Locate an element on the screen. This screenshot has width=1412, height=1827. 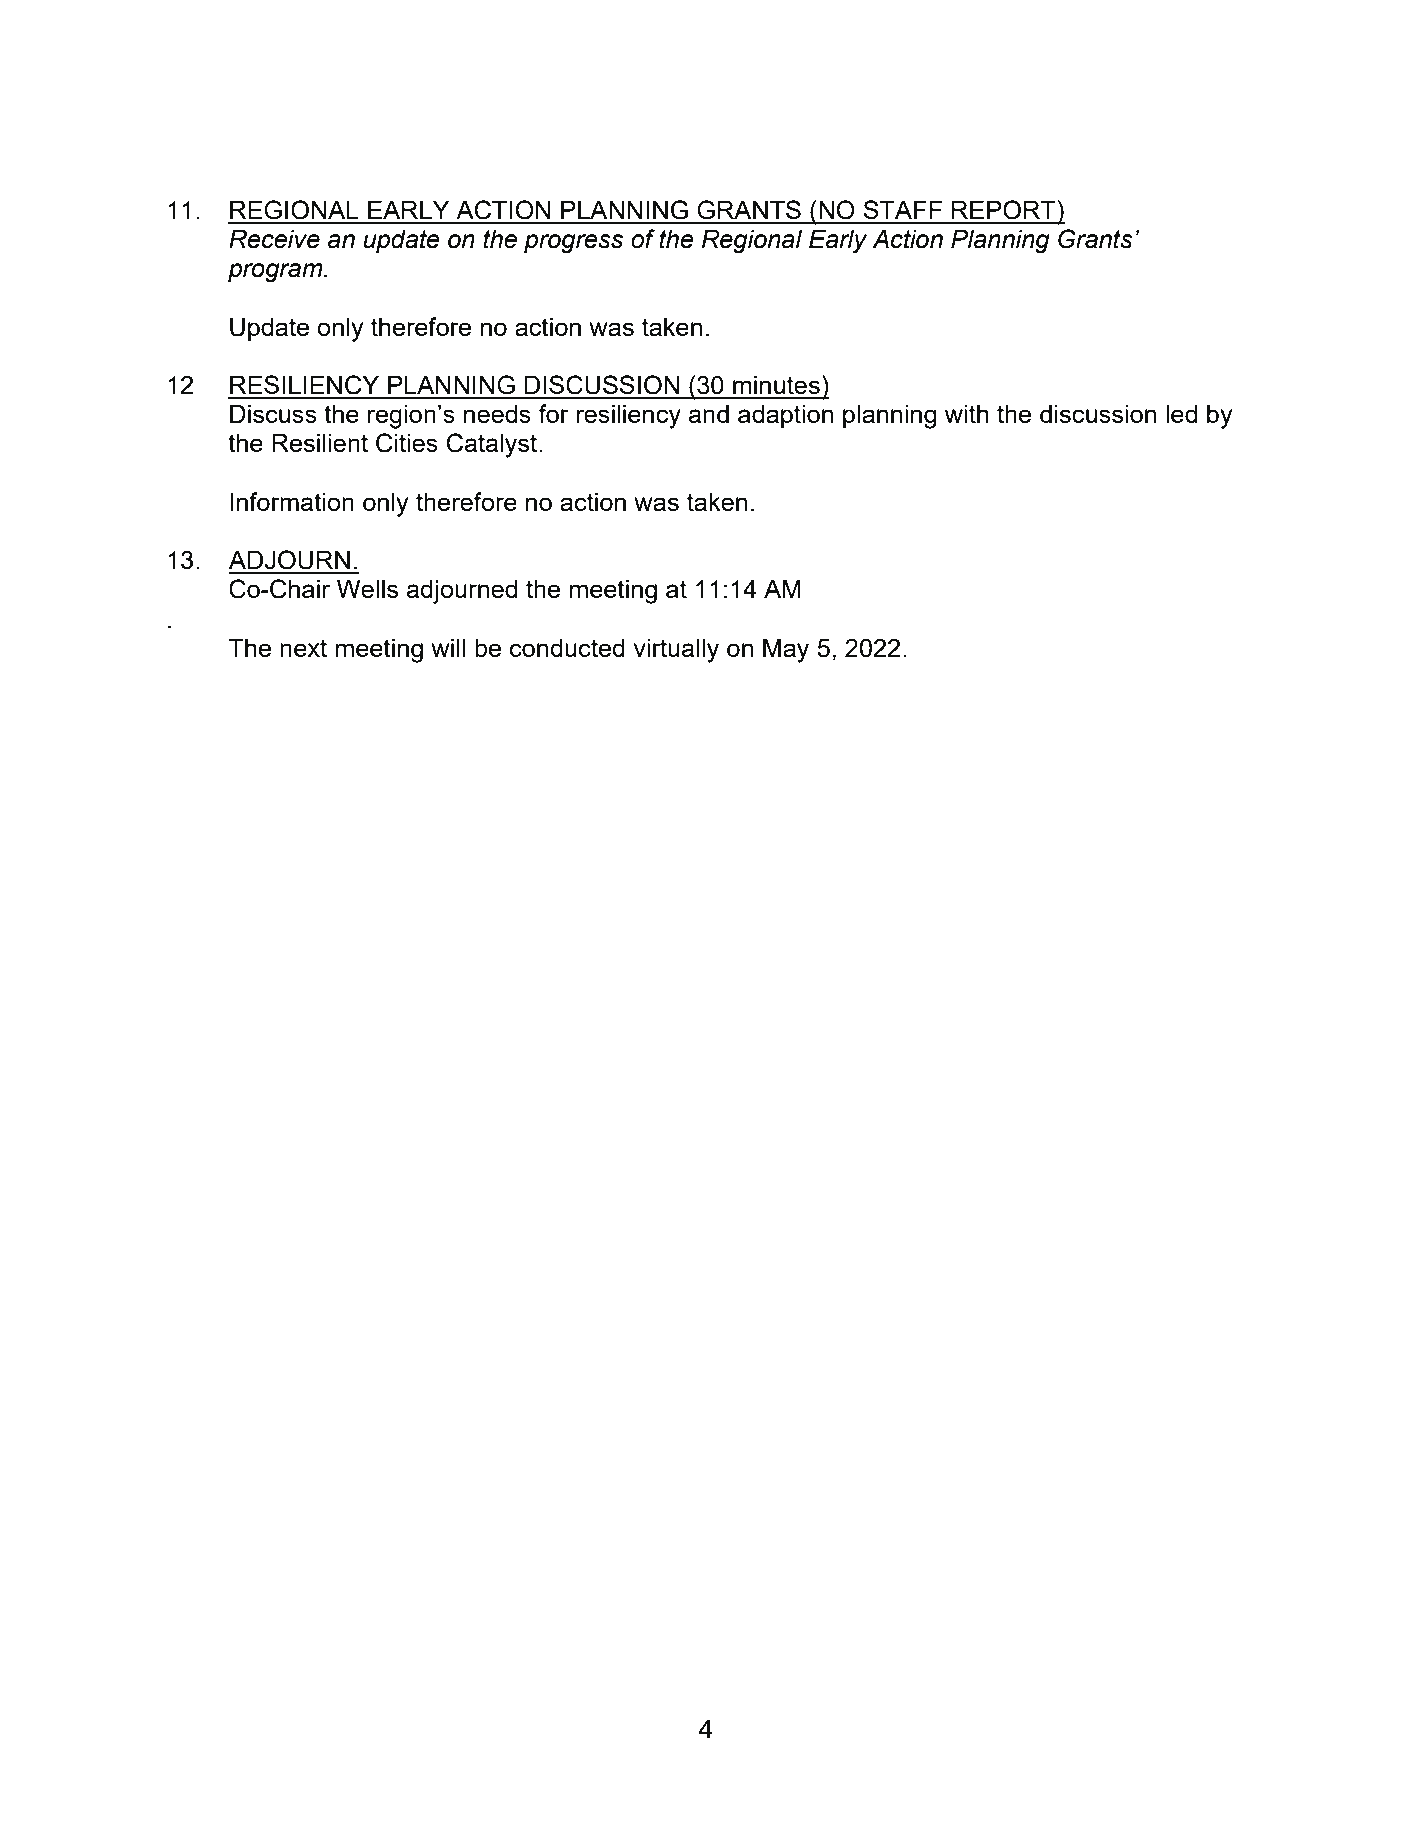
May is located at coordinates (786, 650).
